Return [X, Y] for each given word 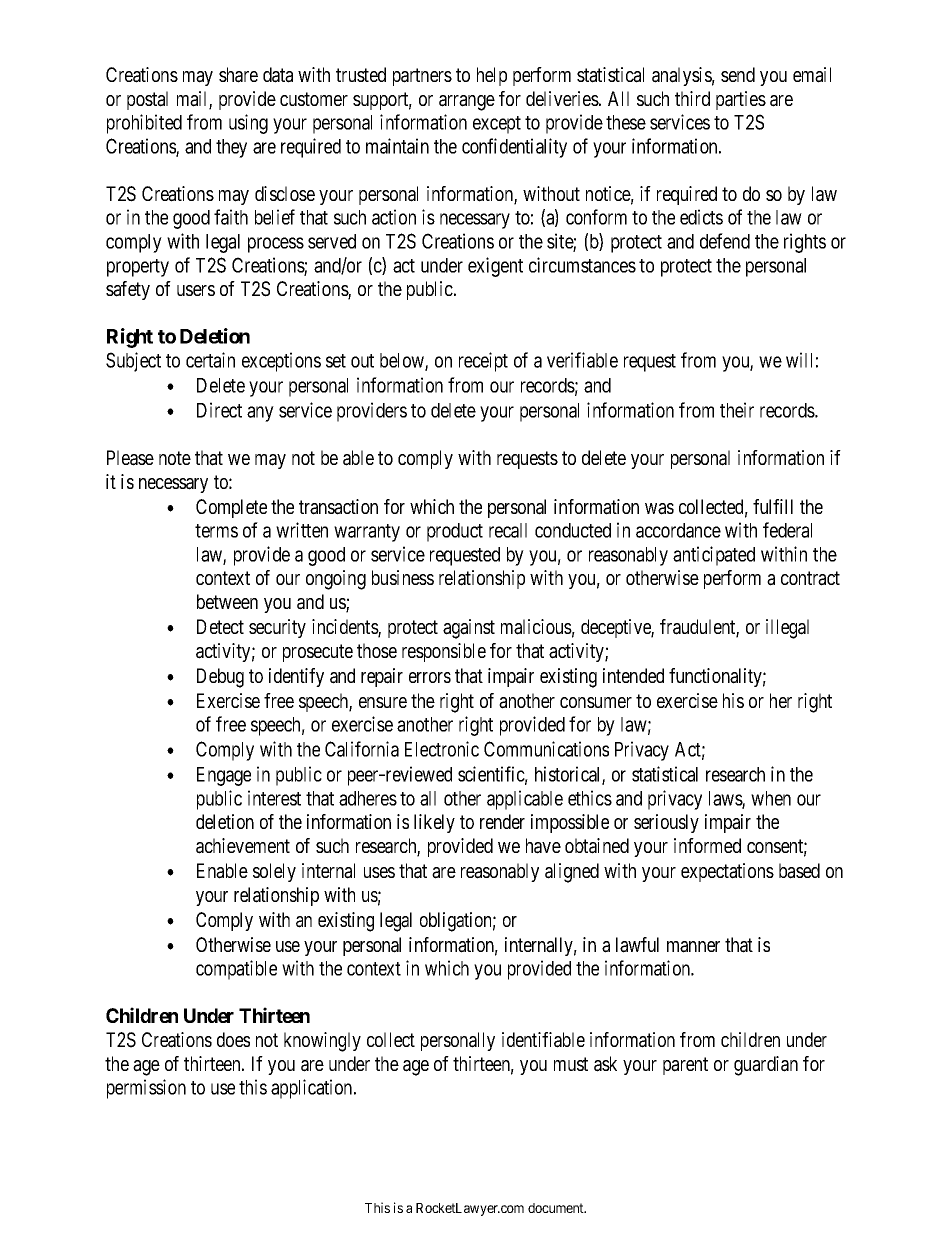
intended [633, 675]
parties [741, 100]
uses [379, 872]
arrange [467, 103]
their [737, 410]
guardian [766, 1066]
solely [274, 872]
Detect [220, 626]
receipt [483, 362]
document [557, 1208]
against [469, 629]
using [248, 124]
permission [146, 1089]
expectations [727, 872]
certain [210, 360]
